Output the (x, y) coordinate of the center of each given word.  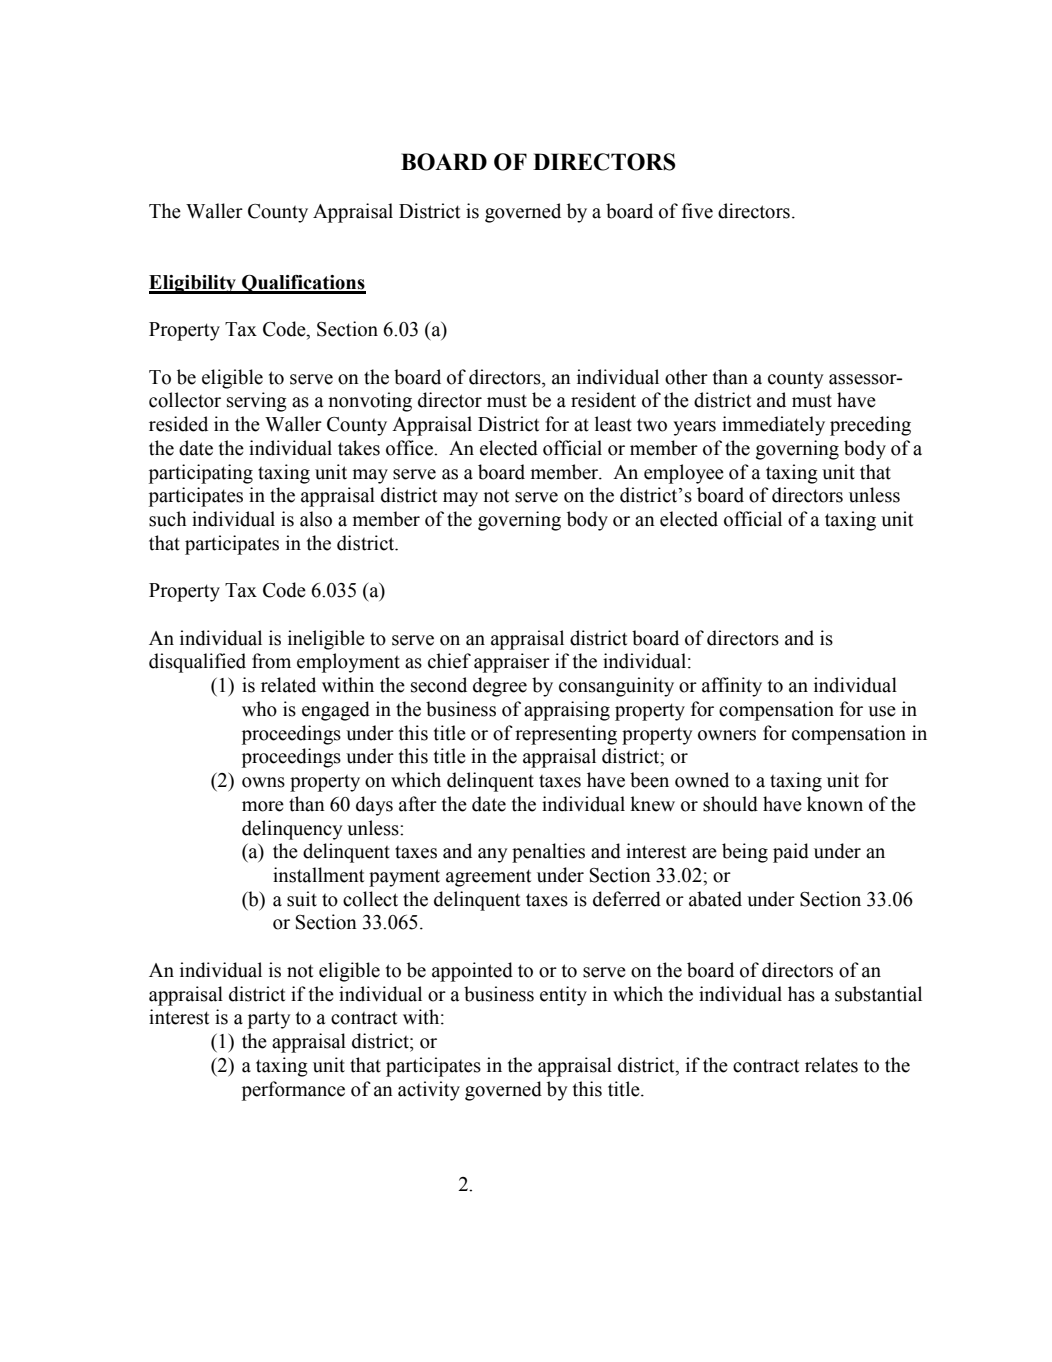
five (697, 211)
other (686, 377)
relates (831, 1065)
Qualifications (303, 284)
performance (293, 1091)
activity (429, 1091)
